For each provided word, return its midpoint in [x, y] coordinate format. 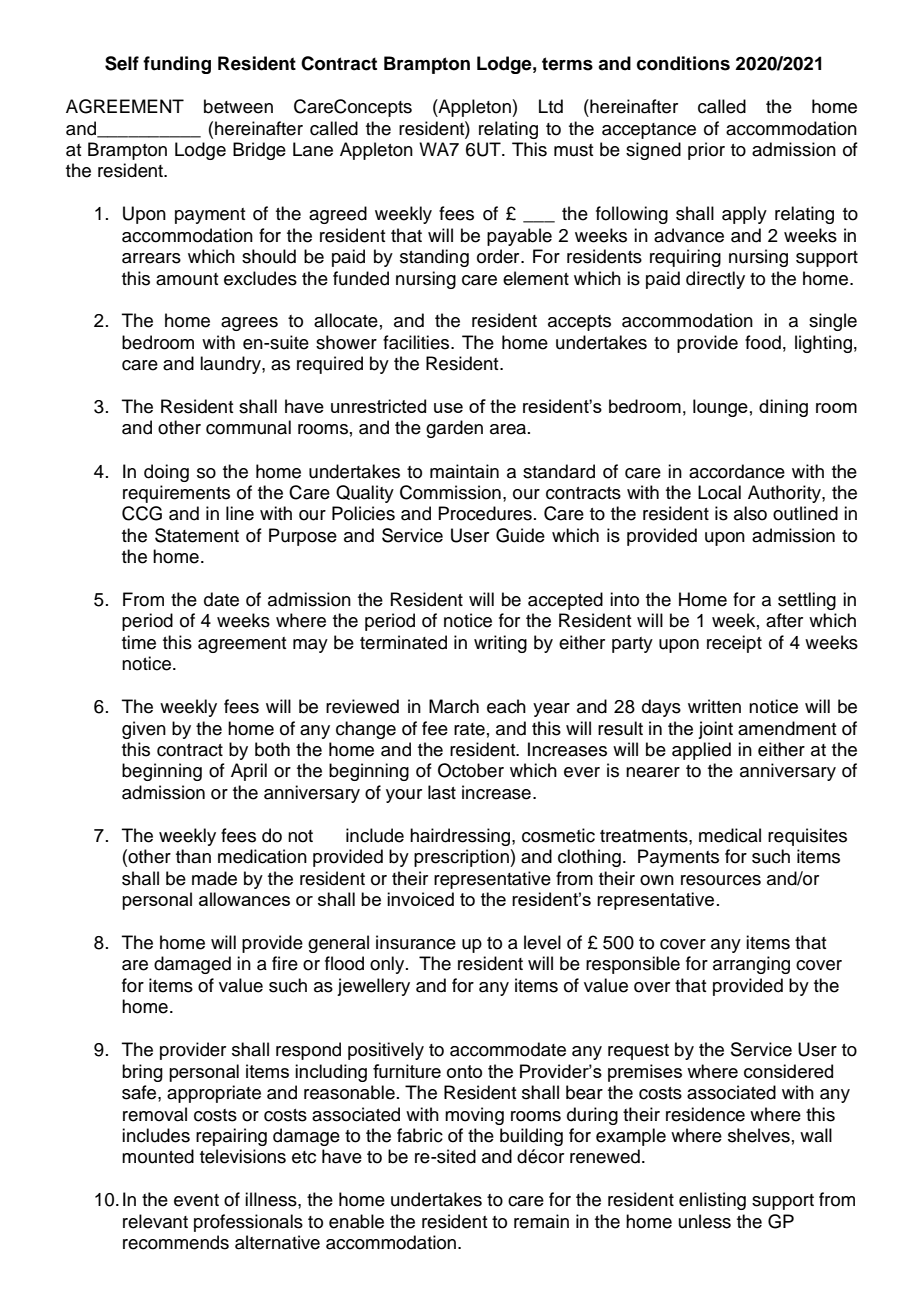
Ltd [551, 106]
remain [541, 1221]
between [238, 106]
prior [706, 151]
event [196, 1200]
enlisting [712, 1201]
